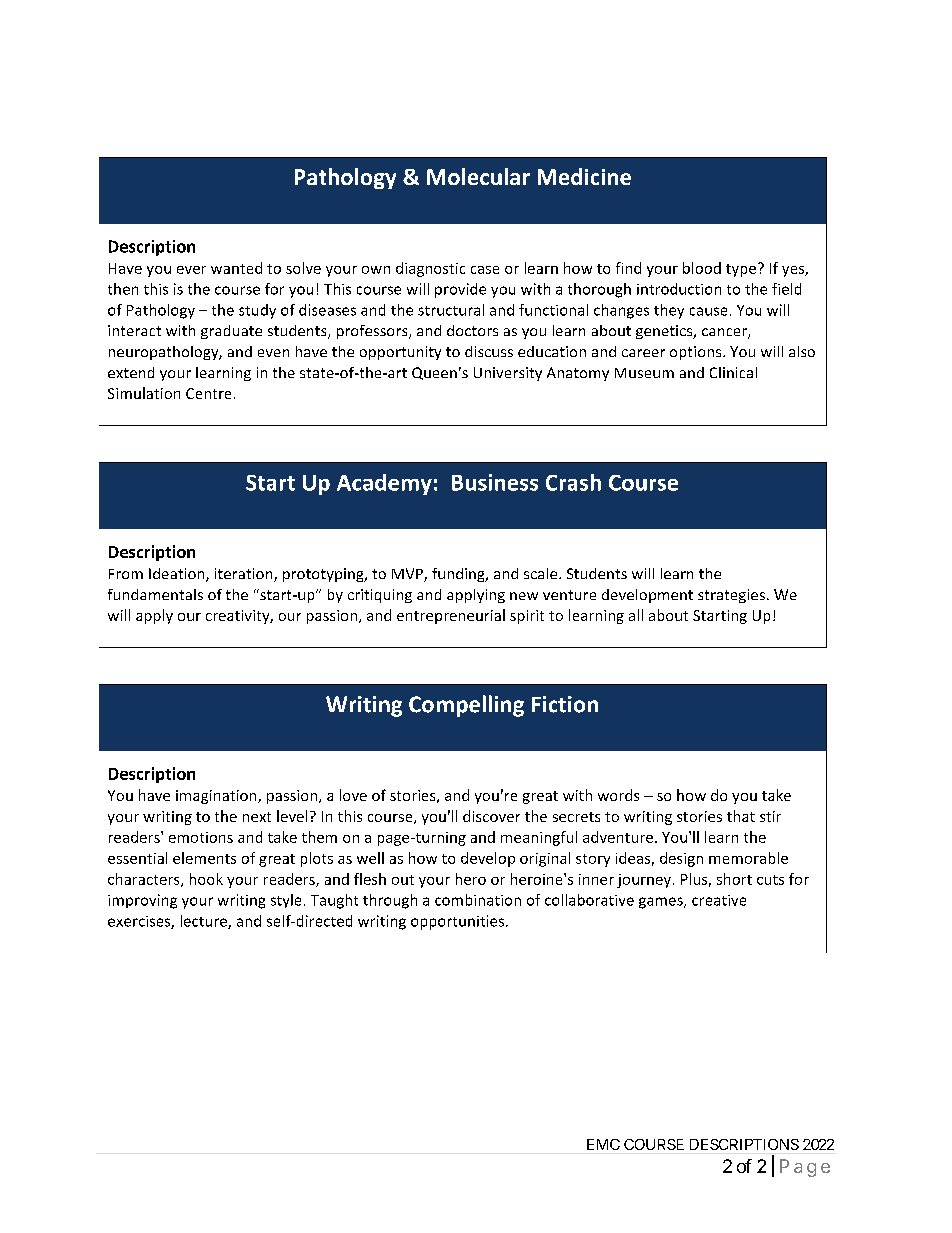 Image resolution: width=952 pixels, height=1233 pixels. What do you see at coordinates (731, 596) in the document?
I see `strategies` at bounding box center [731, 596].
